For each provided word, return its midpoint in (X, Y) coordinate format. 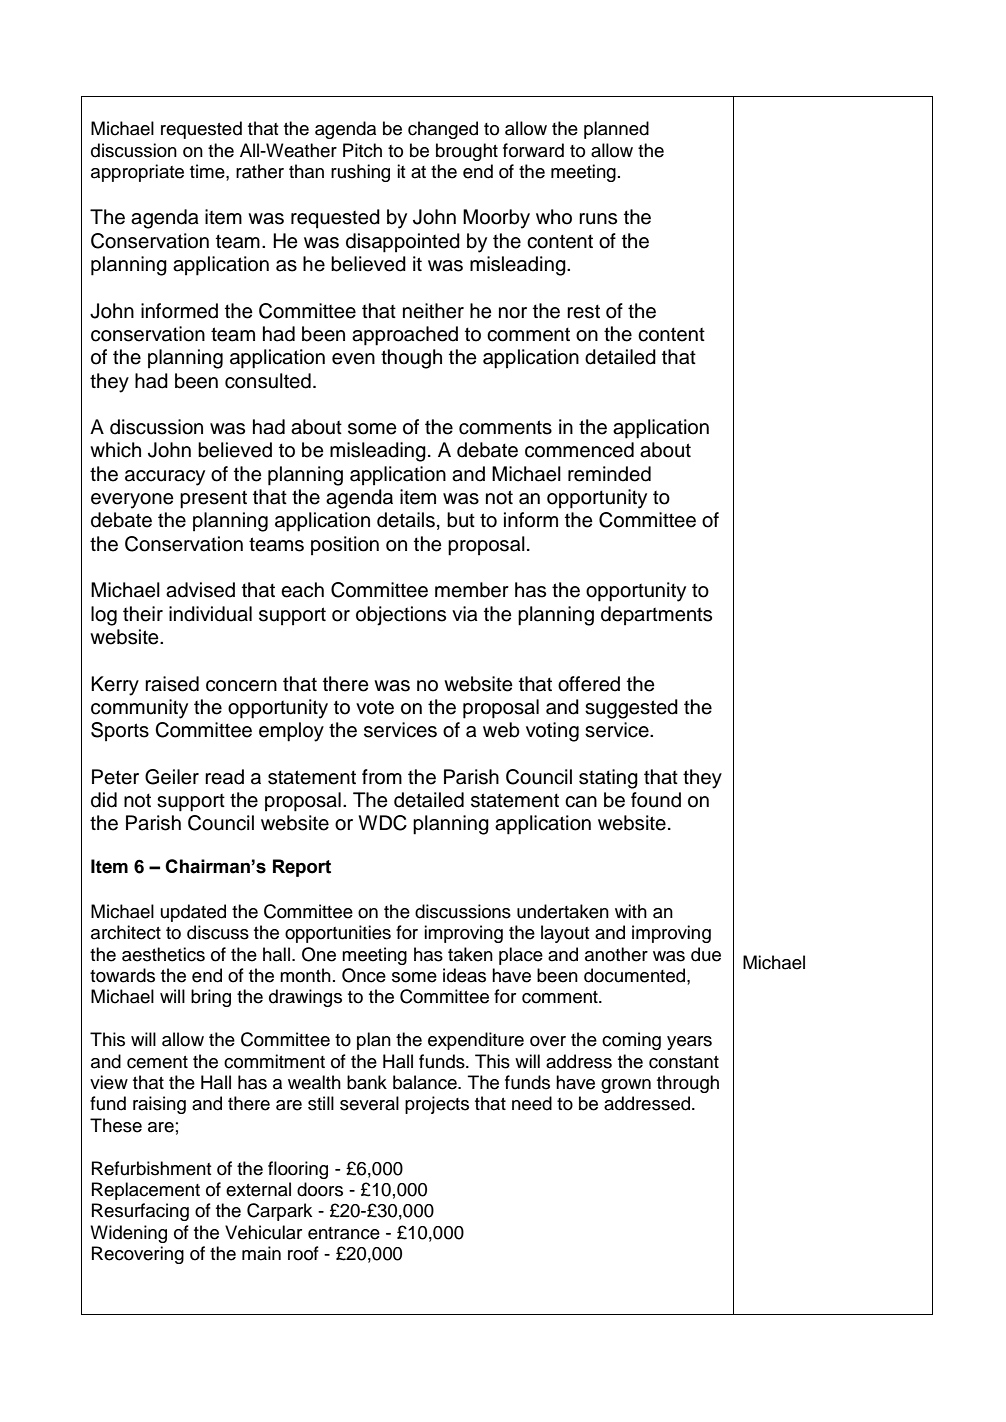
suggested (631, 709)
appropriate (137, 173)
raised (172, 684)
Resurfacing (140, 1212)
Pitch (362, 150)
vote (375, 707)
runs (598, 219)
